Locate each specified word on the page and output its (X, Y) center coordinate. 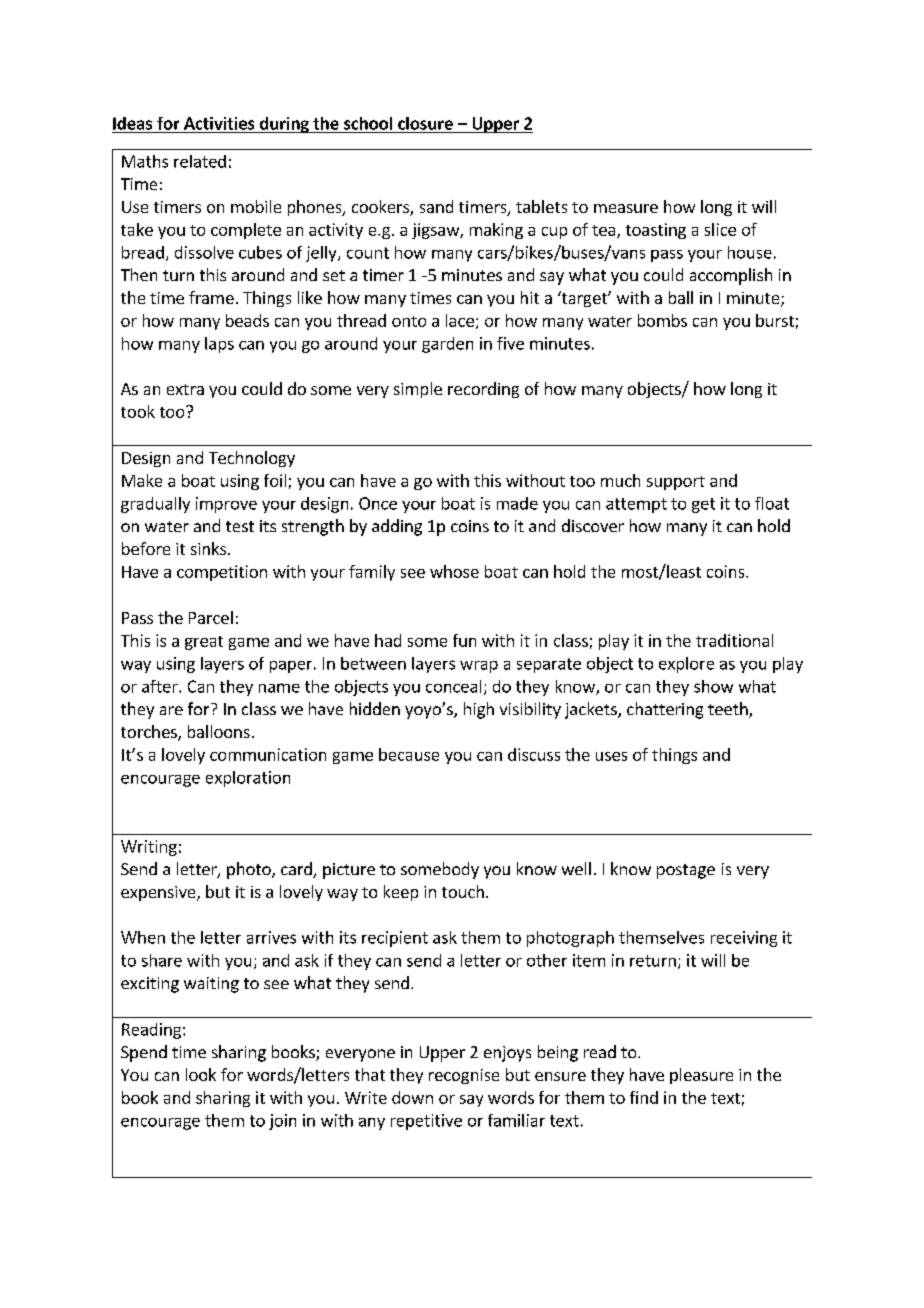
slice (720, 229)
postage (686, 871)
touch (463, 891)
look (201, 1074)
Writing (149, 848)
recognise (464, 1076)
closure (425, 123)
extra (185, 389)
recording (483, 390)
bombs (662, 320)
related (200, 161)
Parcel (211, 617)
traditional (734, 640)
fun (464, 640)
